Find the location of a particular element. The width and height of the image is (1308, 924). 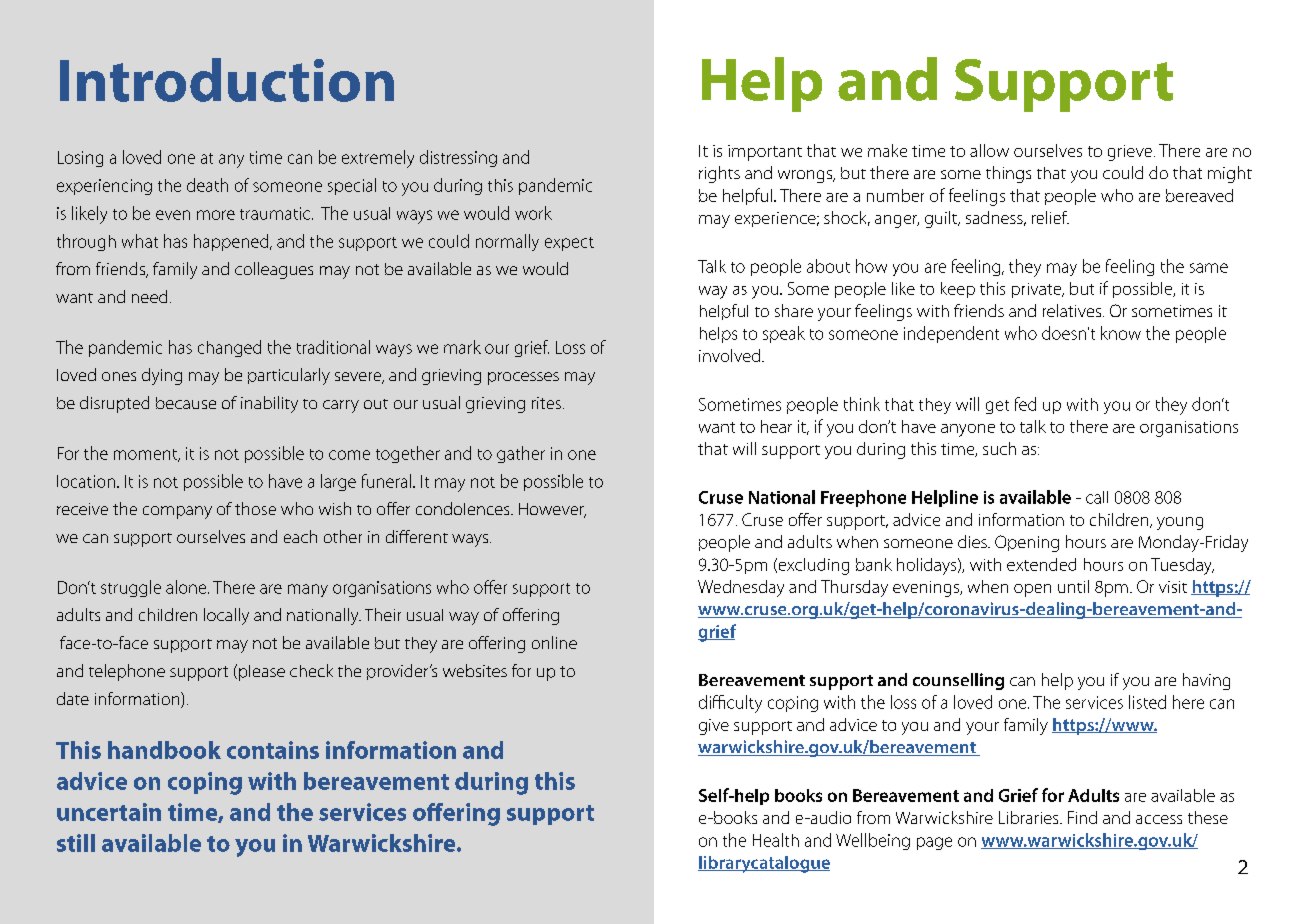

uncertain is located at coordinates (109, 812).
